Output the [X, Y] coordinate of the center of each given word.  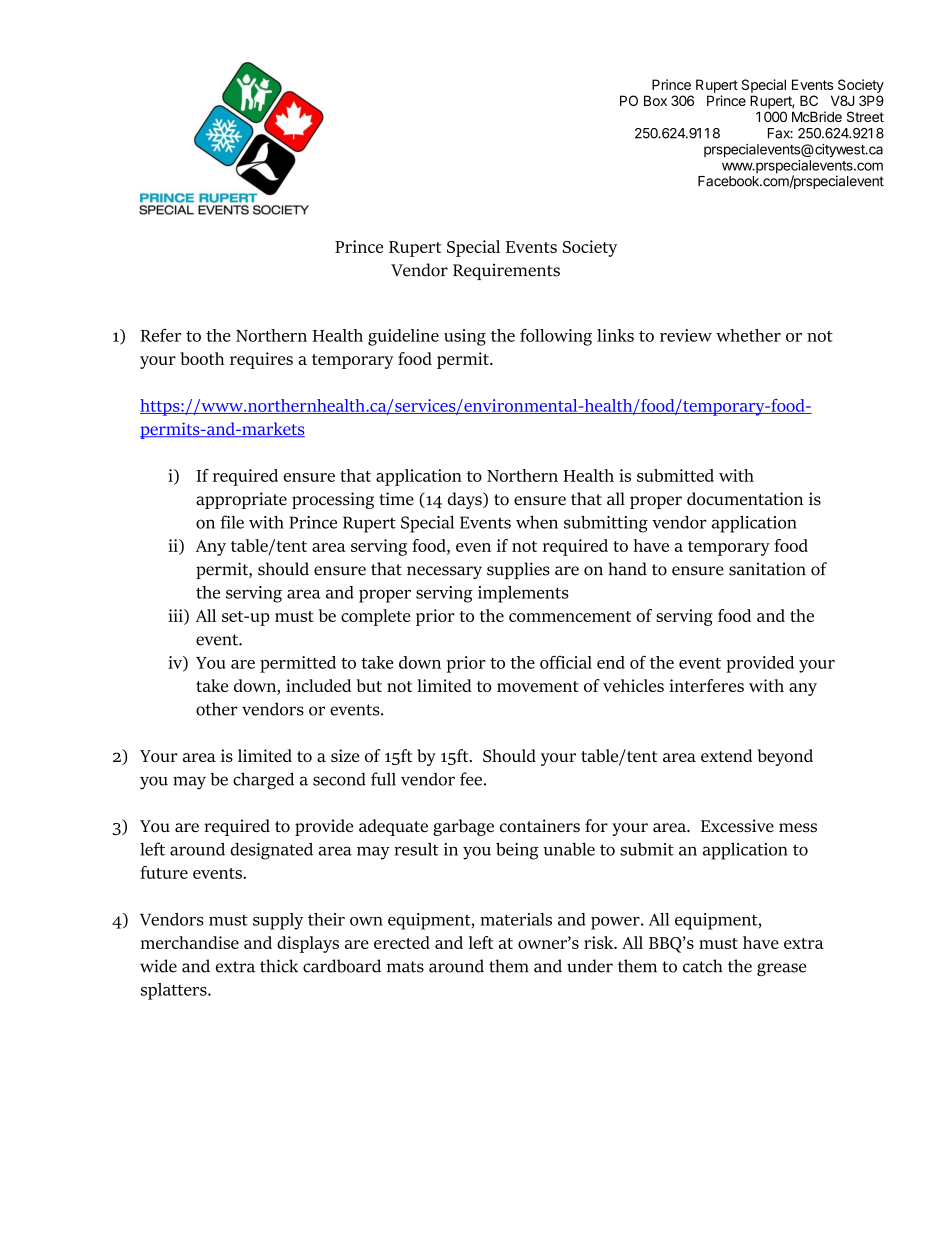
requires [261, 360]
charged [263, 781]
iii [176, 615]
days [466, 500]
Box [655, 100]
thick [279, 966]
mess [798, 828]
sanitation [767, 569]
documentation [745, 499]
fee [471, 779]
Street [865, 116]
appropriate [241, 500]
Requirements [506, 271]
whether [748, 335]
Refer [161, 335]
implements [523, 594]
